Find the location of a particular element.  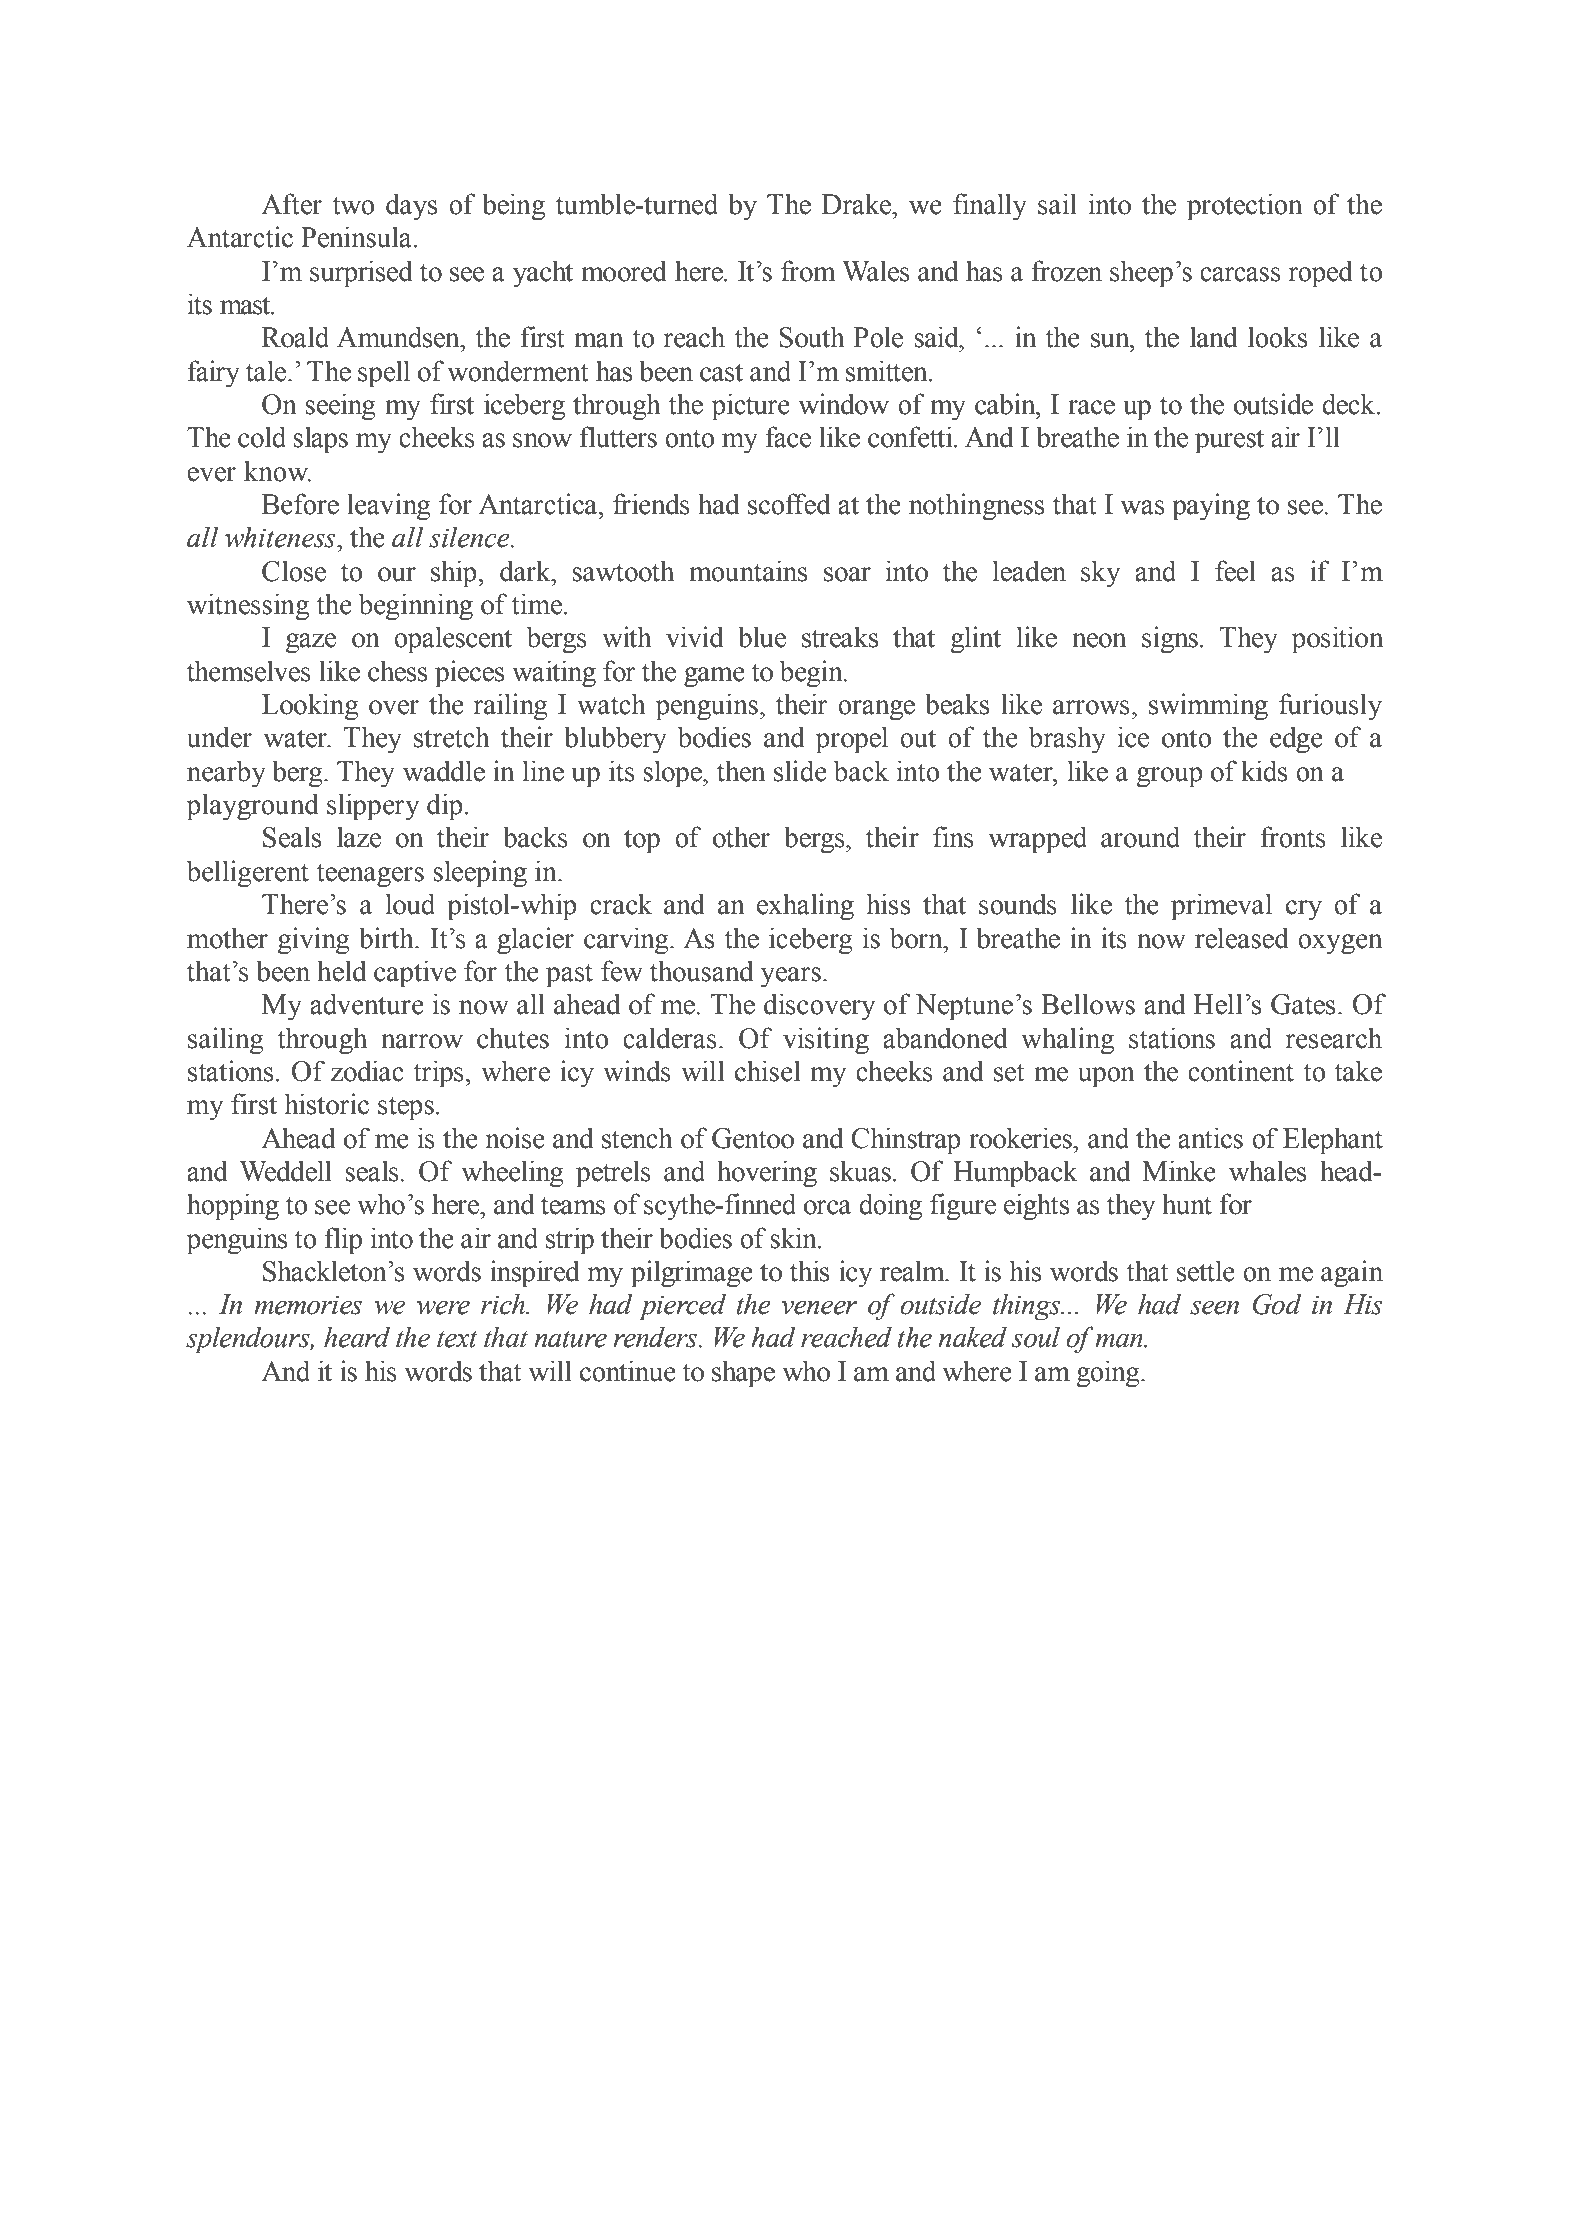

veneer is located at coordinates (819, 1308).
